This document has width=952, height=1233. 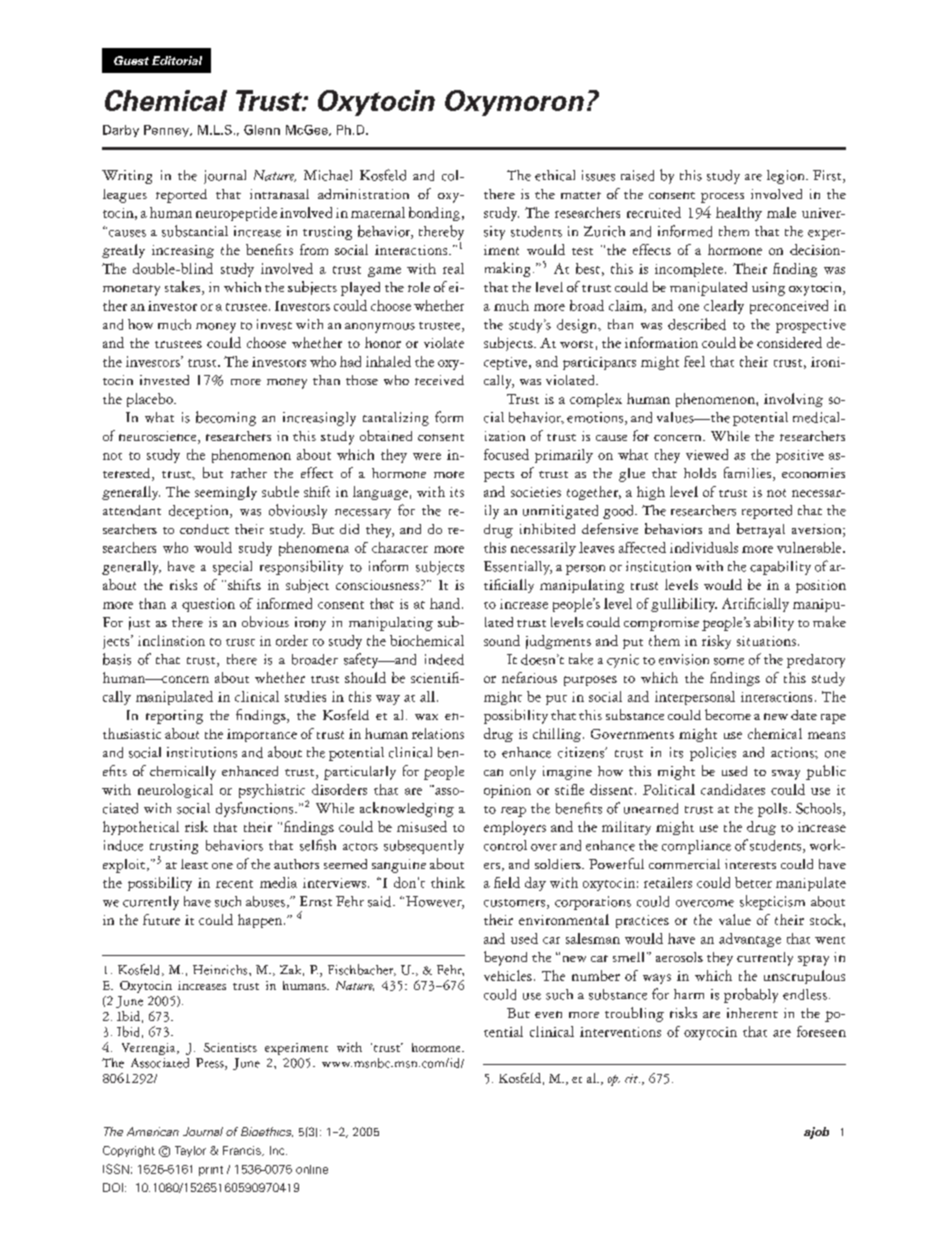 What do you see at coordinates (190, 1151) in the document?
I see `Taylor` at bounding box center [190, 1151].
